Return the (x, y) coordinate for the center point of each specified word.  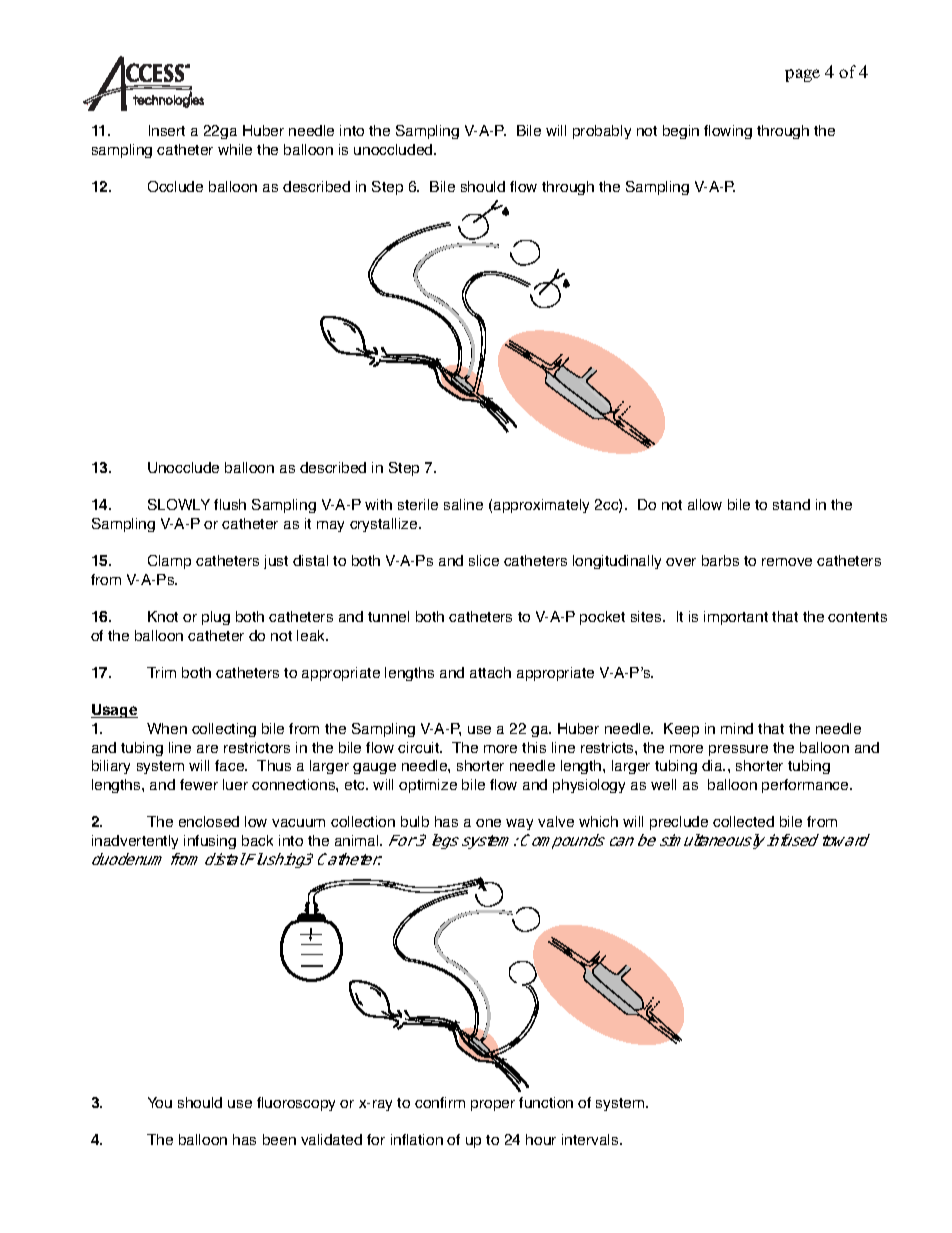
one (488, 823)
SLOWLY (179, 504)
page (802, 75)
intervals (591, 1139)
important (736, 618)
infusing (210, 842)
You (160, 1102)
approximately (541, 506)
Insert (167, 130)
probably (602, 132)
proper (493, 1105)
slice (484, 560)
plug (216, 618)
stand (791, 504)
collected (743, 821)
